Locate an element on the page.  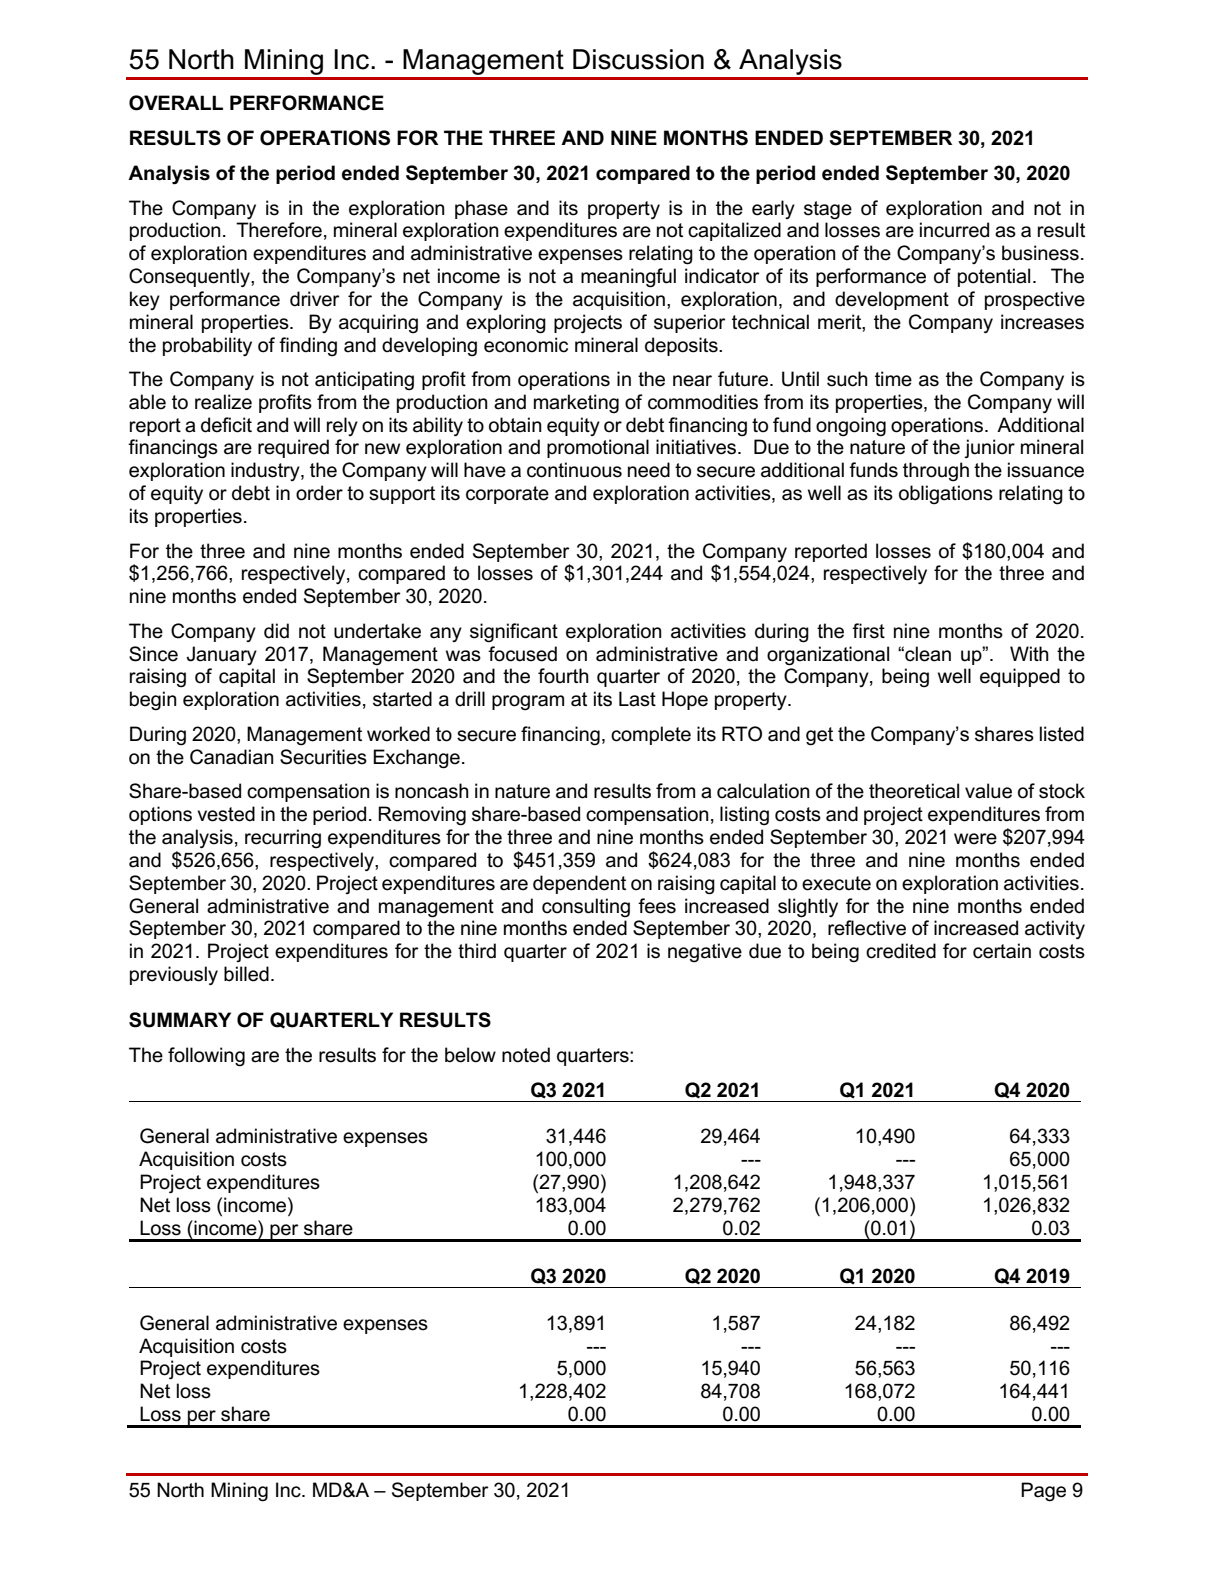
Discussion is located at coordinates (638, 59).
